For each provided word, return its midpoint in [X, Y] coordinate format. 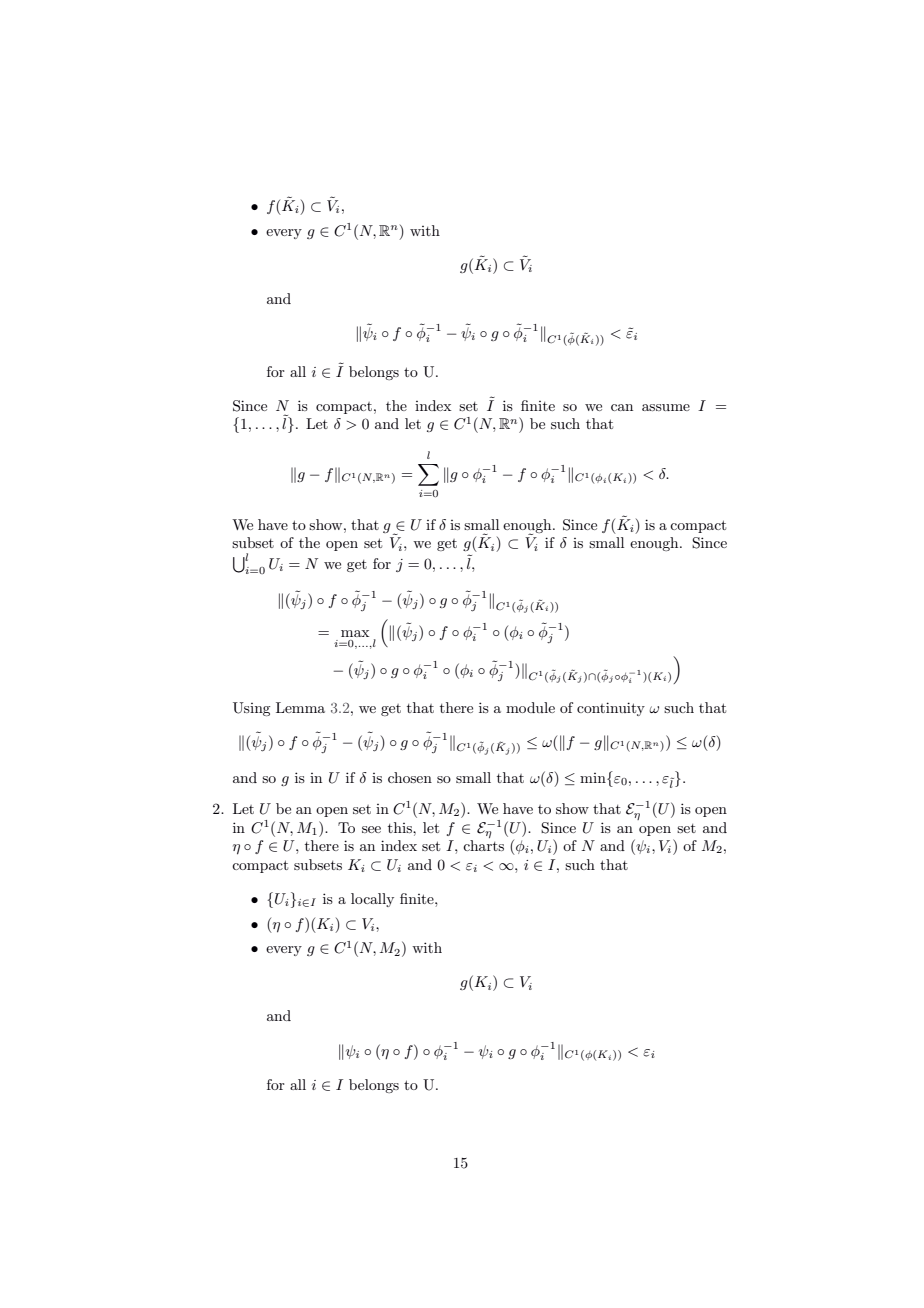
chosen [410, 777]
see [371, 829]
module [530, 707]
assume [666, 407]
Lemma [300, 707]
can [622, 407]
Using [251, 709]
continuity [611, 709]
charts [483, 845]
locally [372, 900]
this [401, 827]
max [355, 633]
